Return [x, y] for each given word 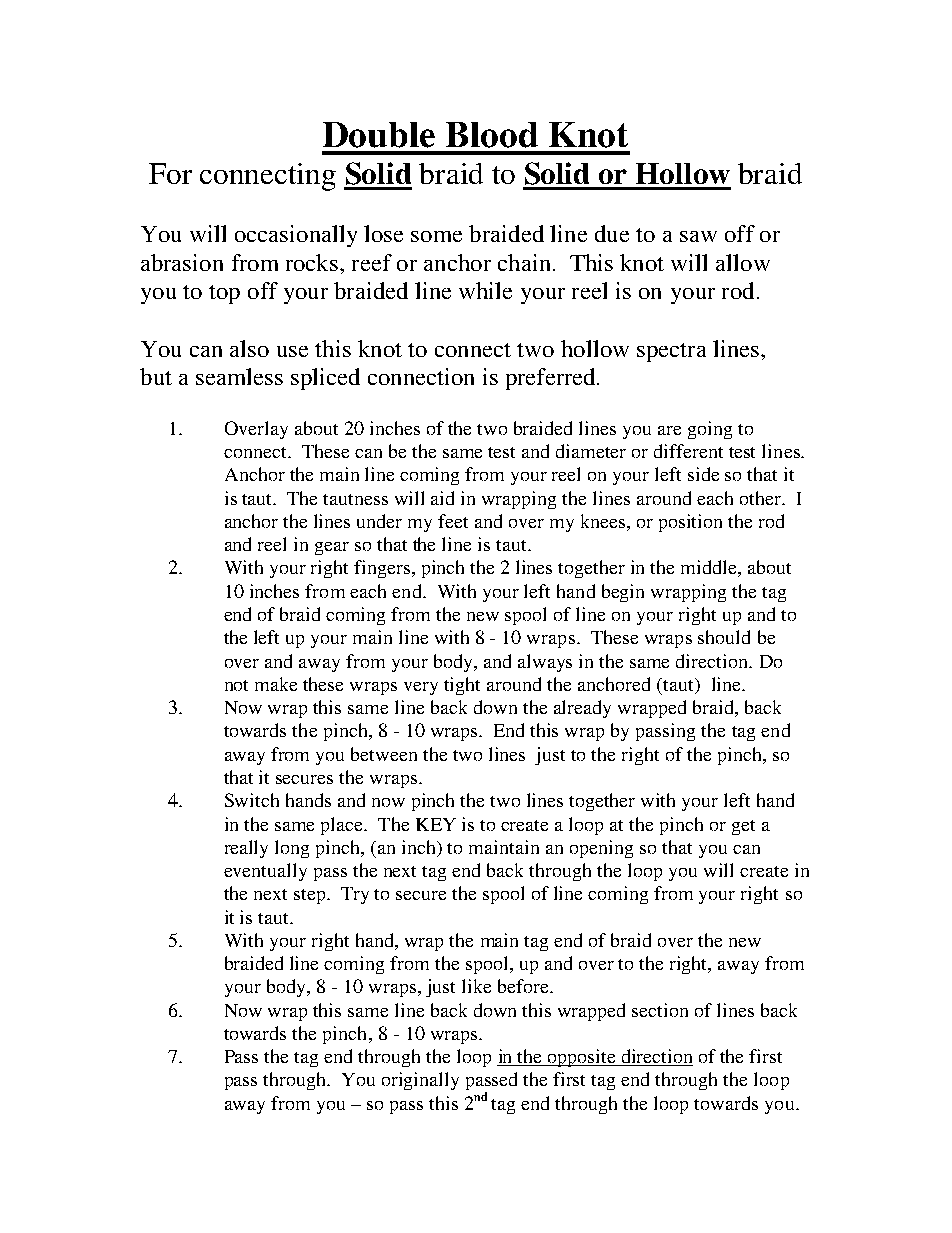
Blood [492, 135]
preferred [552, 379]
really [246, 849]
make [276, 684]
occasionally [296, 236]
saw [698, 236]
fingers [383, 569]
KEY [436, 824]
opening [601, 849]
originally [420, 1081]
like [476, 986]
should [724, 637]
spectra [671, 352]
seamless [239, 376]
